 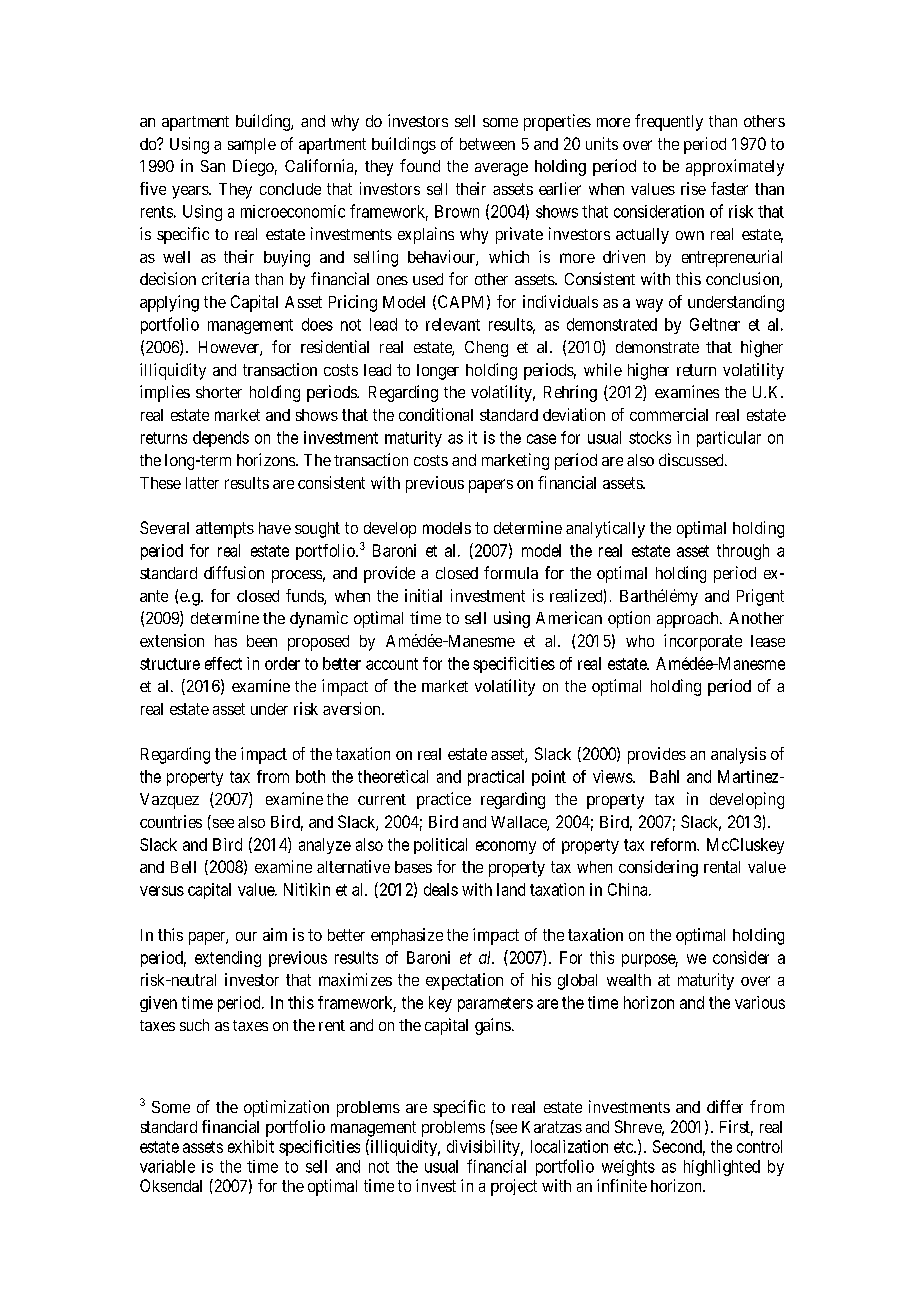 What do you see at coordinates (703, 642) in the screenshot?
I see `incorporate` at bounding box center [703, 642].
